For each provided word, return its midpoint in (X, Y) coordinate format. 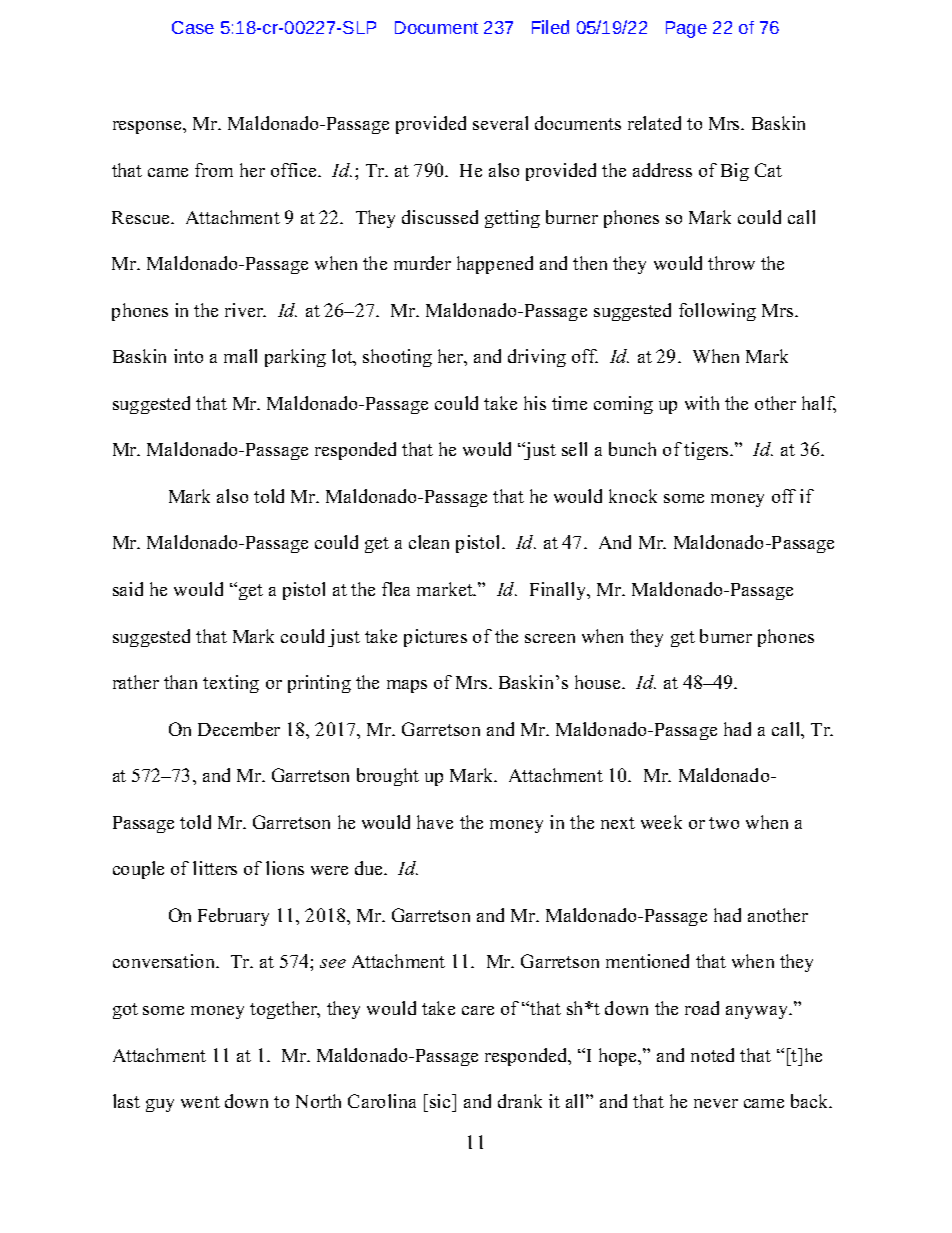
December (239, 729)
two (724, 823)
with (702, 403)
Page (686, 29)
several (500, 123)
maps (407, 686)
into (188, 356)
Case (193, 27)
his (535, 403)
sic (441, 1101)
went (200, 1102)
